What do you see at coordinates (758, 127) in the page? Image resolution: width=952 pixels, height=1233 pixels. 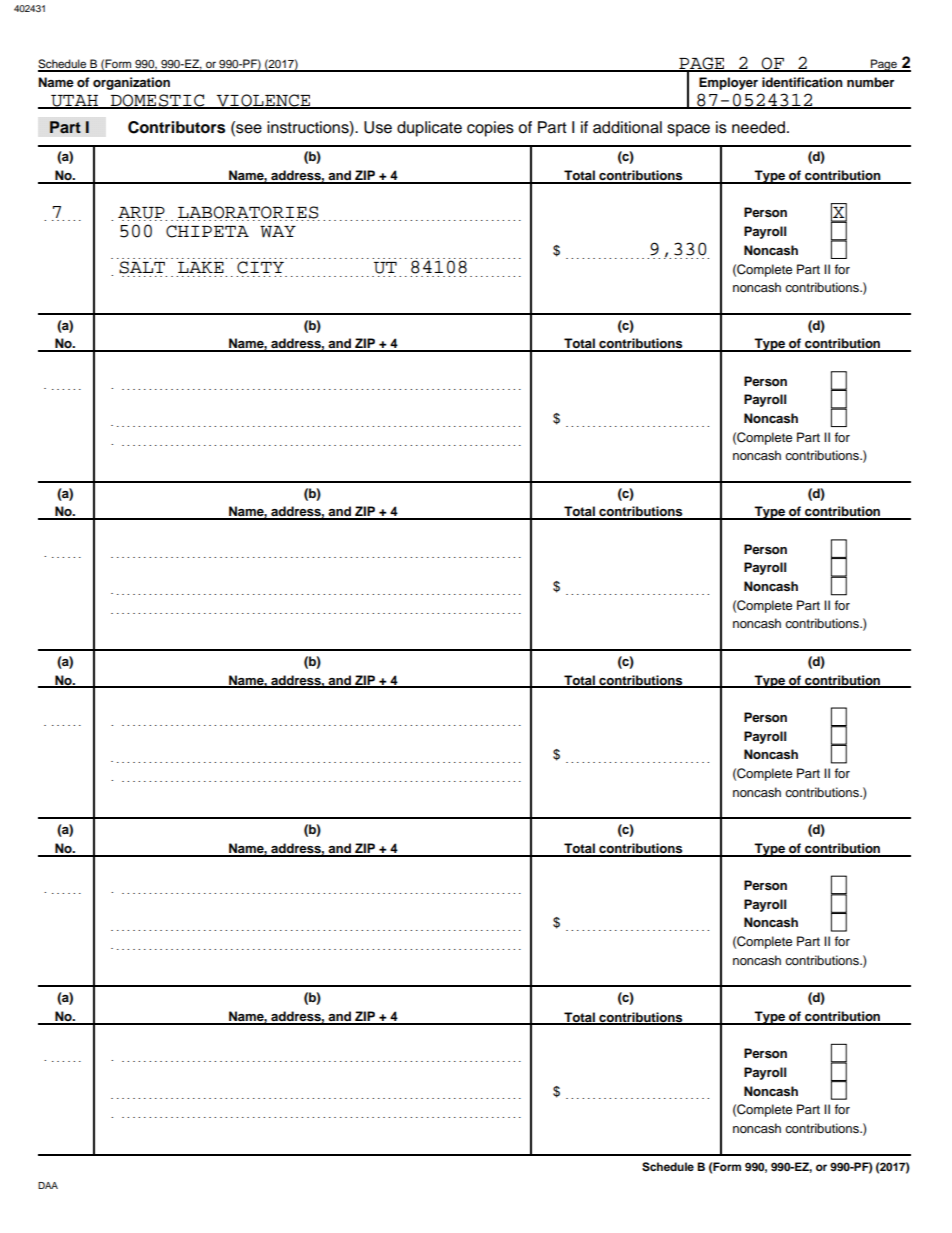 I see `needed` at bounding box center [758, 127].
